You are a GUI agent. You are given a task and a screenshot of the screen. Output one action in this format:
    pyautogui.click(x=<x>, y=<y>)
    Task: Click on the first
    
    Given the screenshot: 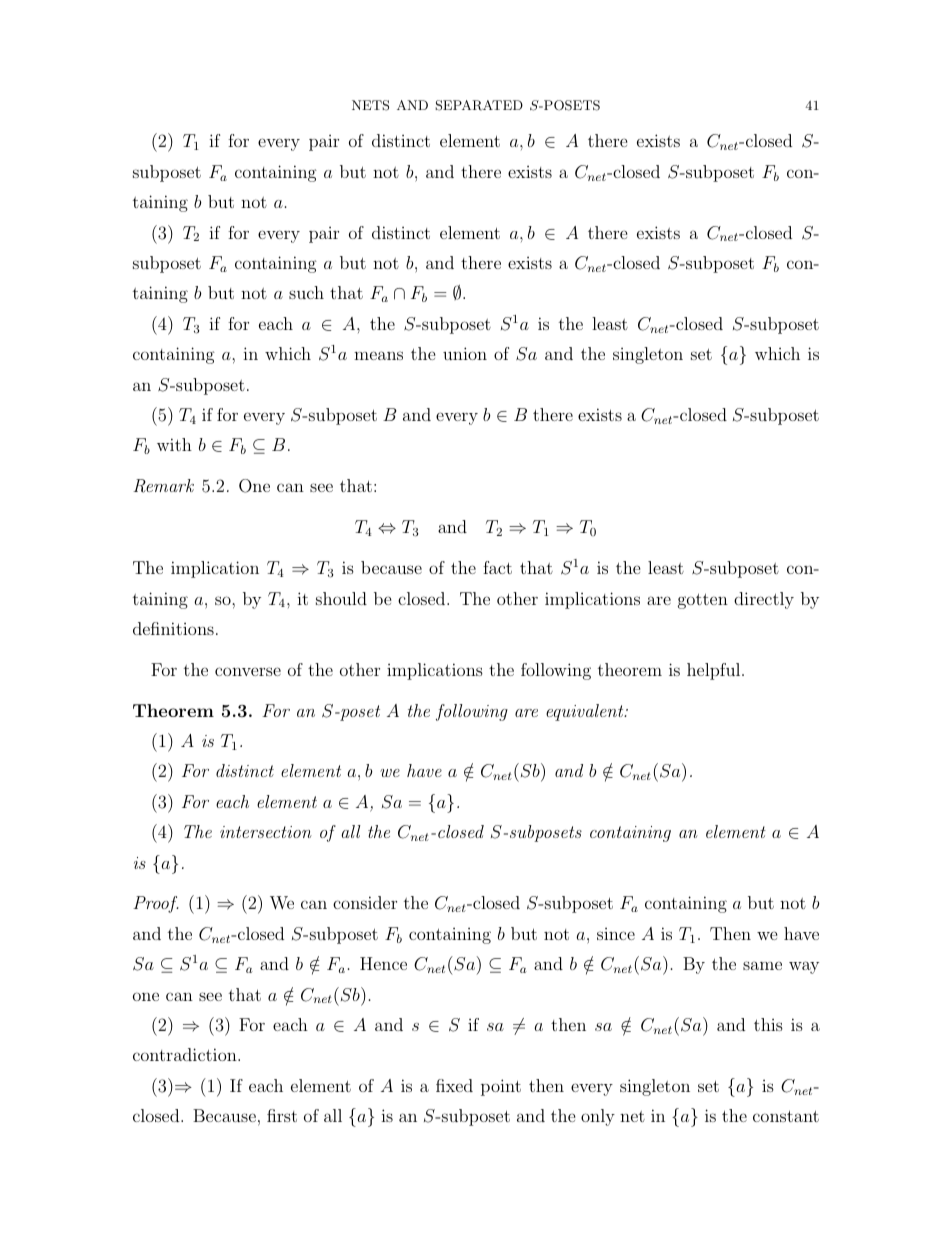 What is the action you would take?
    pyautogui.click(x=282, y=1115)
